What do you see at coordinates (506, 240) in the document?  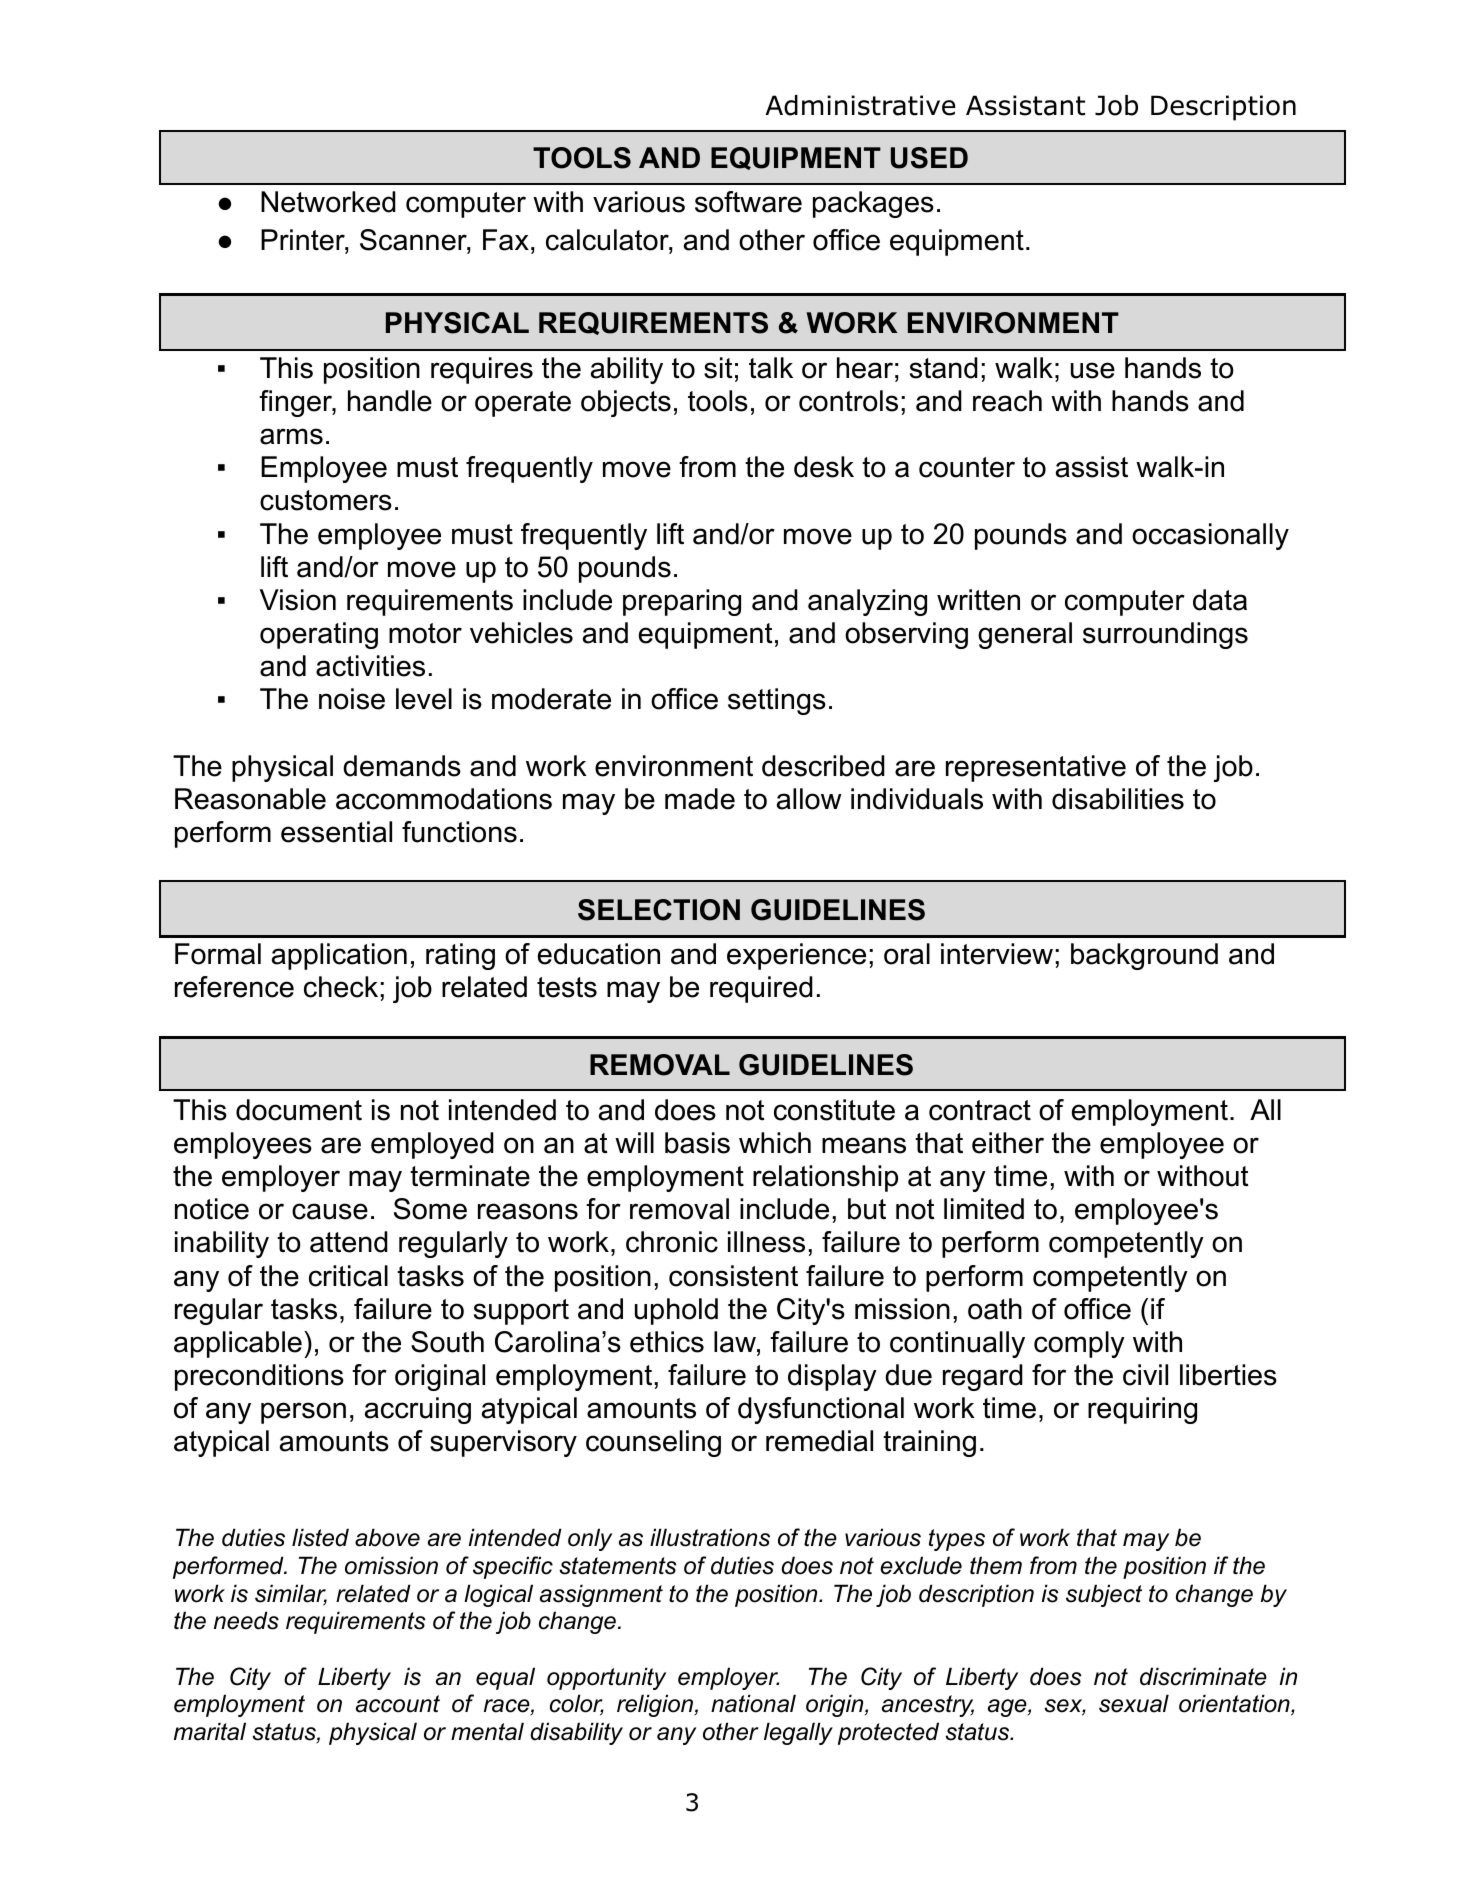 I see `Fax` at bounding box center [506, 240].
